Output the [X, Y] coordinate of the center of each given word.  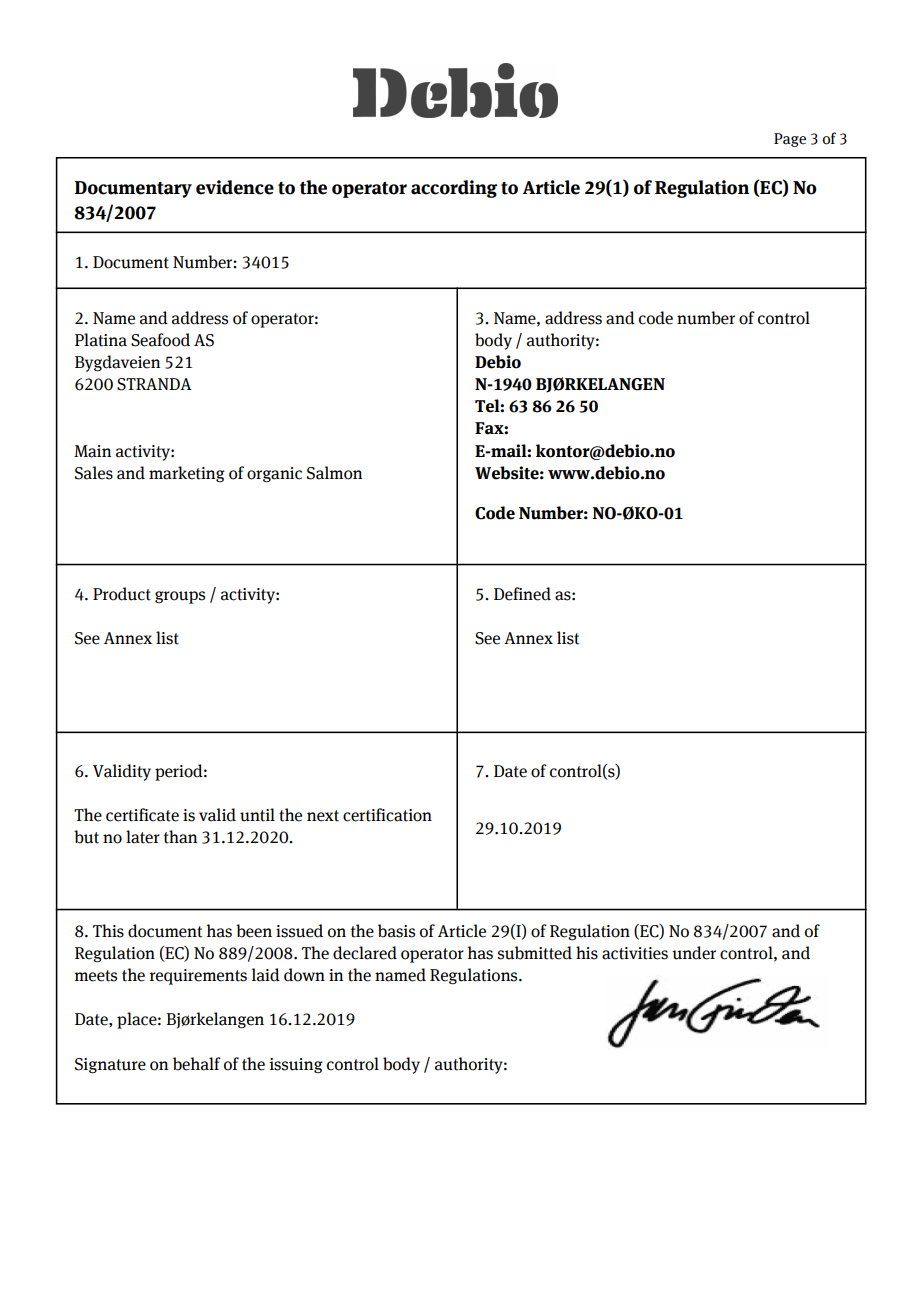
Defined [522, 594]
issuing [296, 1066]
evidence [235, 187]
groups [180, 597]
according [454, 189]
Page [790, 140]
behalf [197, 1064]
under [694, 953]
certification [387, 815]
